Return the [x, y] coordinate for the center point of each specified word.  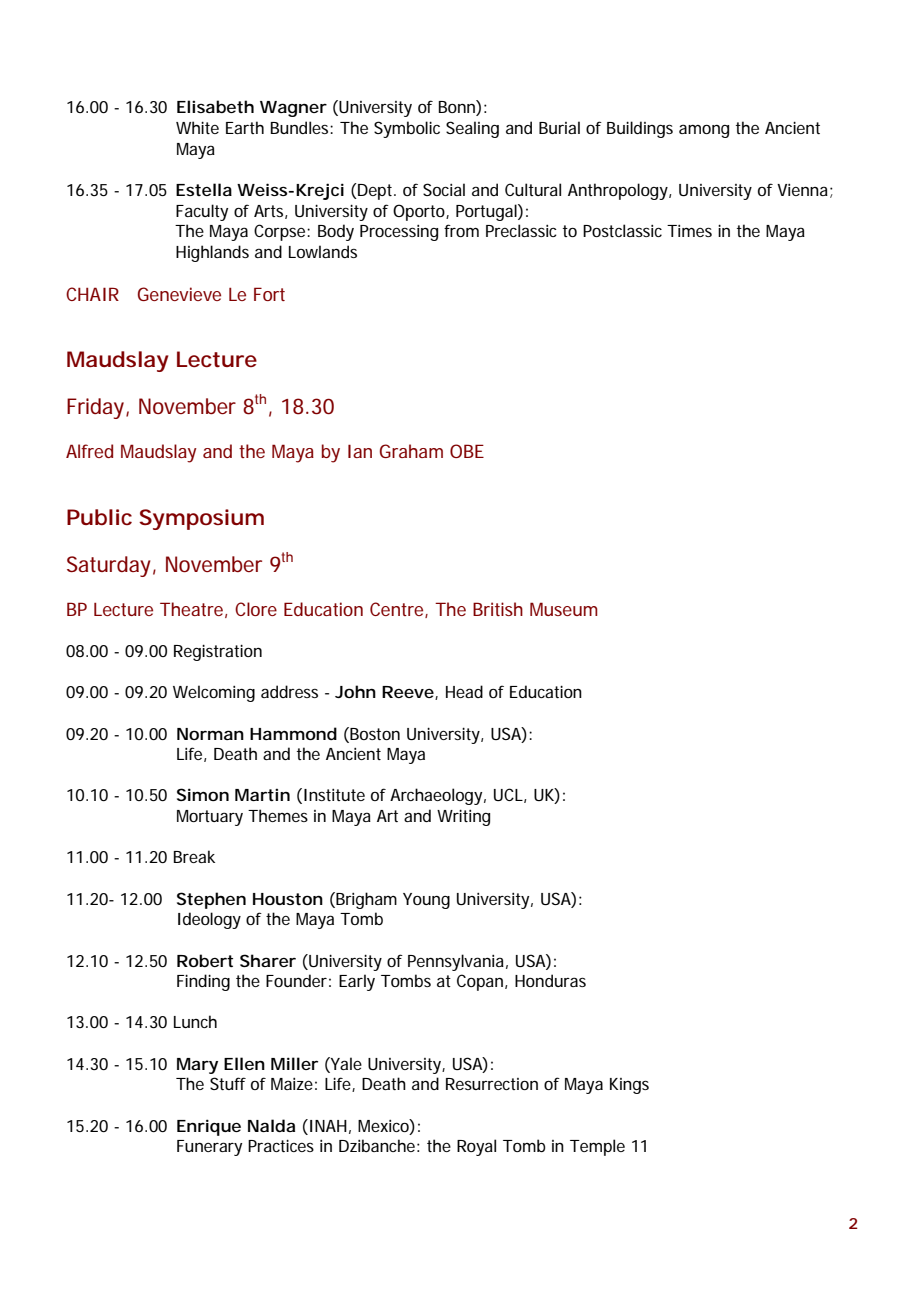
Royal [476, 1147]
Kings [629, 1086]
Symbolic [407, 129]
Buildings [640, 129]
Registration [218, 652]
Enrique [209, 1127]
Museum [564, 609]
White [197, 127]
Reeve [409, 693]
